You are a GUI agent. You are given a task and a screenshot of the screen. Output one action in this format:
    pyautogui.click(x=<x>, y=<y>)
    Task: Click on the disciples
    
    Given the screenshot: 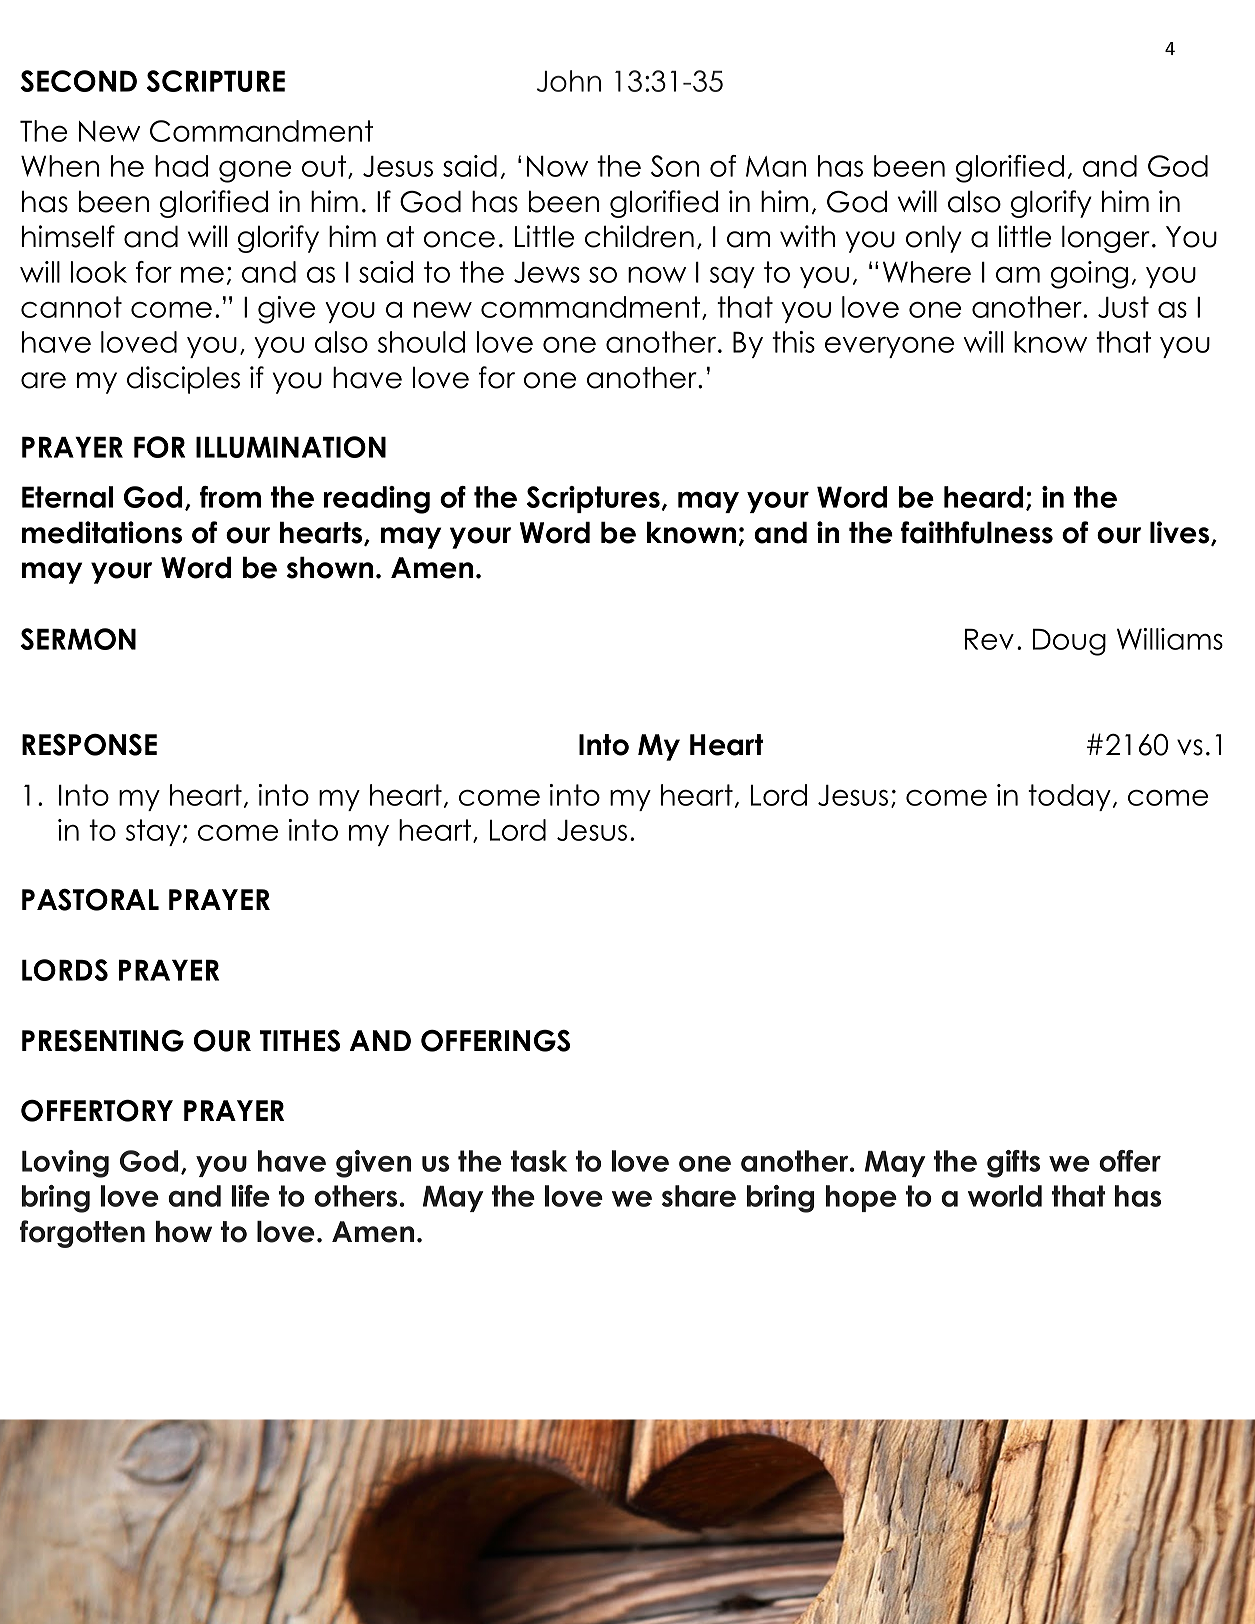 What is the action you would take?
    pyautogui.click(x=183, y=380)
